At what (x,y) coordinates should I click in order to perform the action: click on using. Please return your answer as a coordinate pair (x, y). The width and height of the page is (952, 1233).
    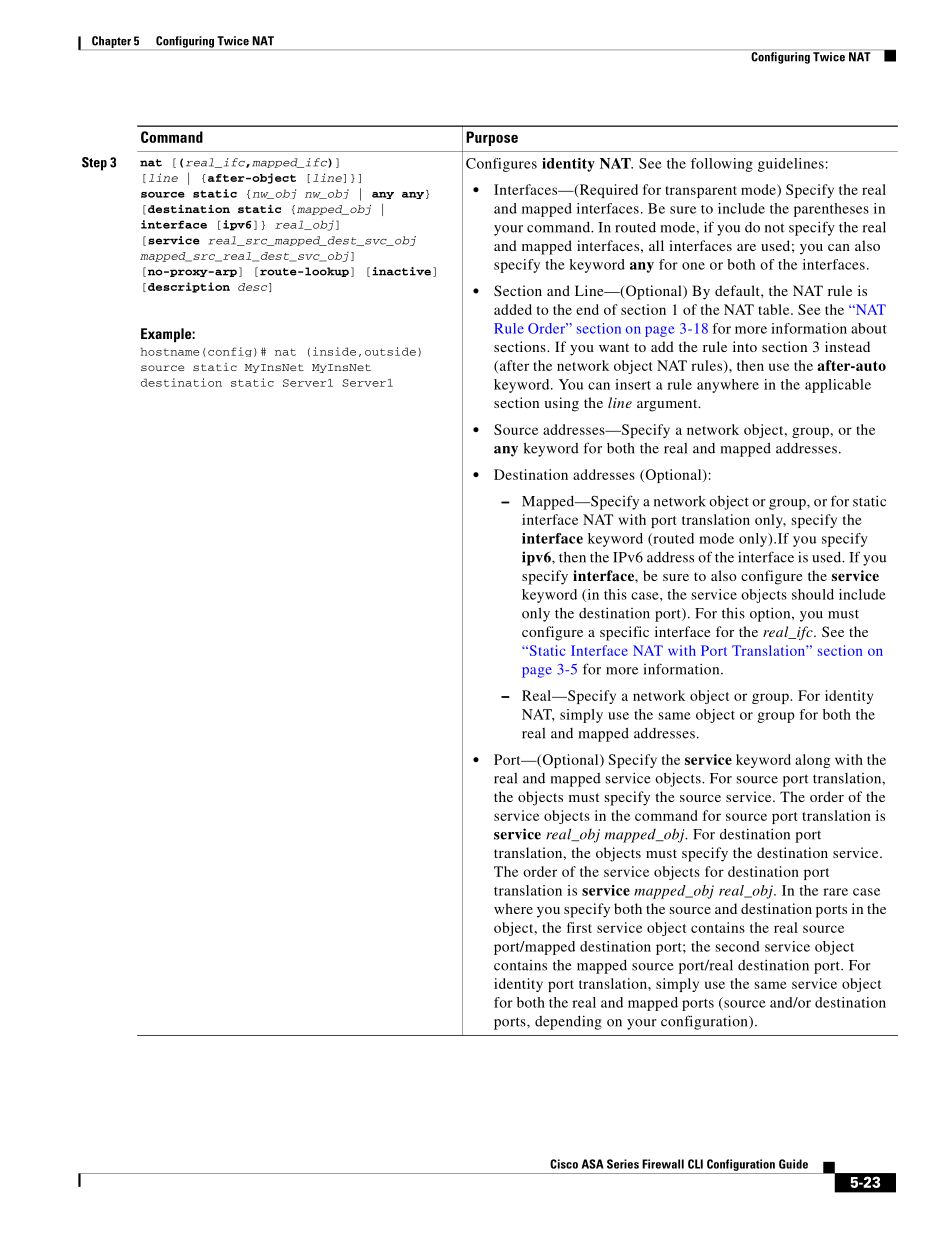
    Looking at the image, I should click on (562, 404).
